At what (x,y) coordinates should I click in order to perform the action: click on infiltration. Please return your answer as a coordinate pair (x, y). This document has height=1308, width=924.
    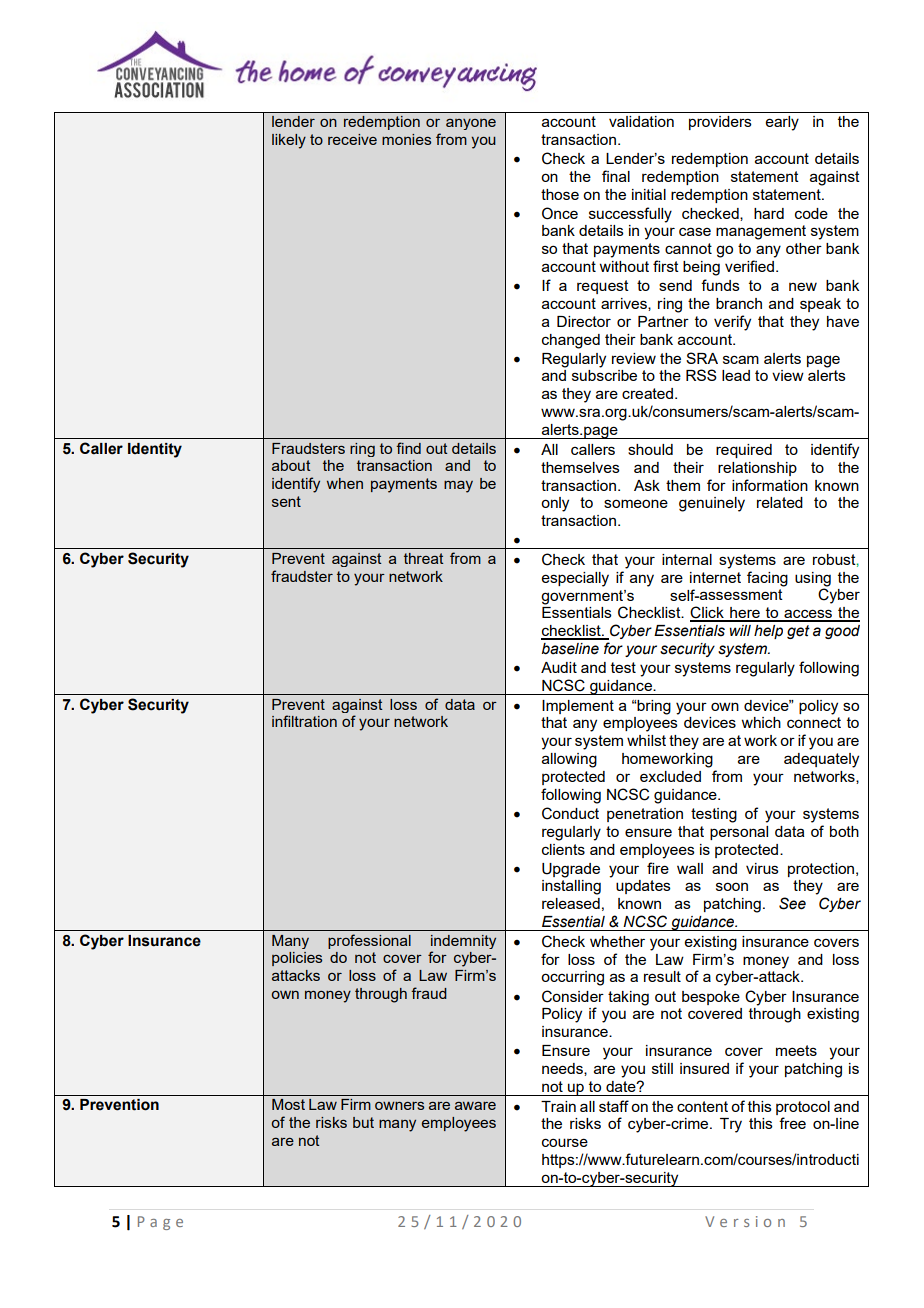
    Looking at the image, I should click on (304, 721).
